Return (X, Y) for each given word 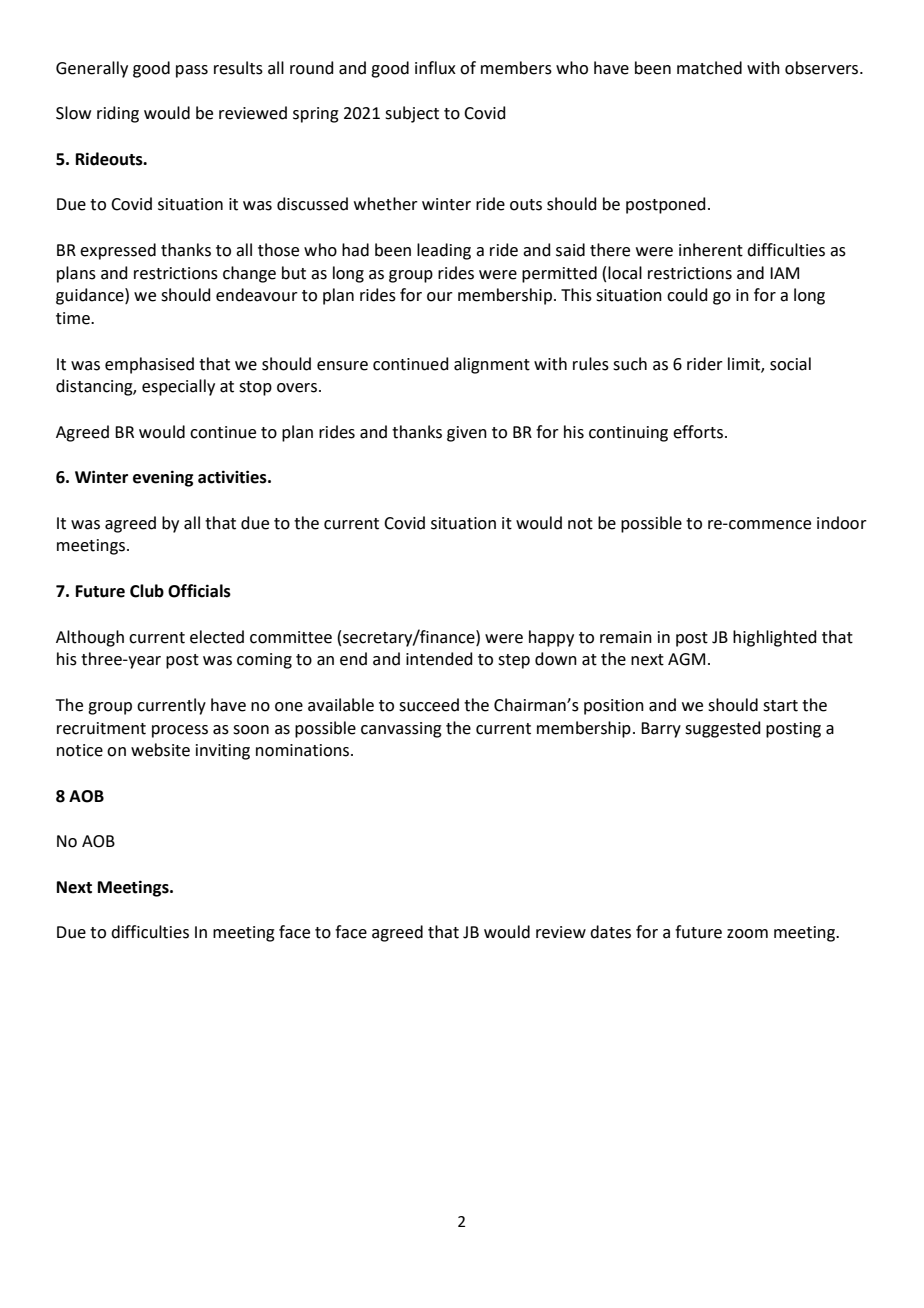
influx (435, 68)
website (160, 750)
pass (192, 71)
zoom (747, 934)
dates (610, 932)
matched (709, 68)
